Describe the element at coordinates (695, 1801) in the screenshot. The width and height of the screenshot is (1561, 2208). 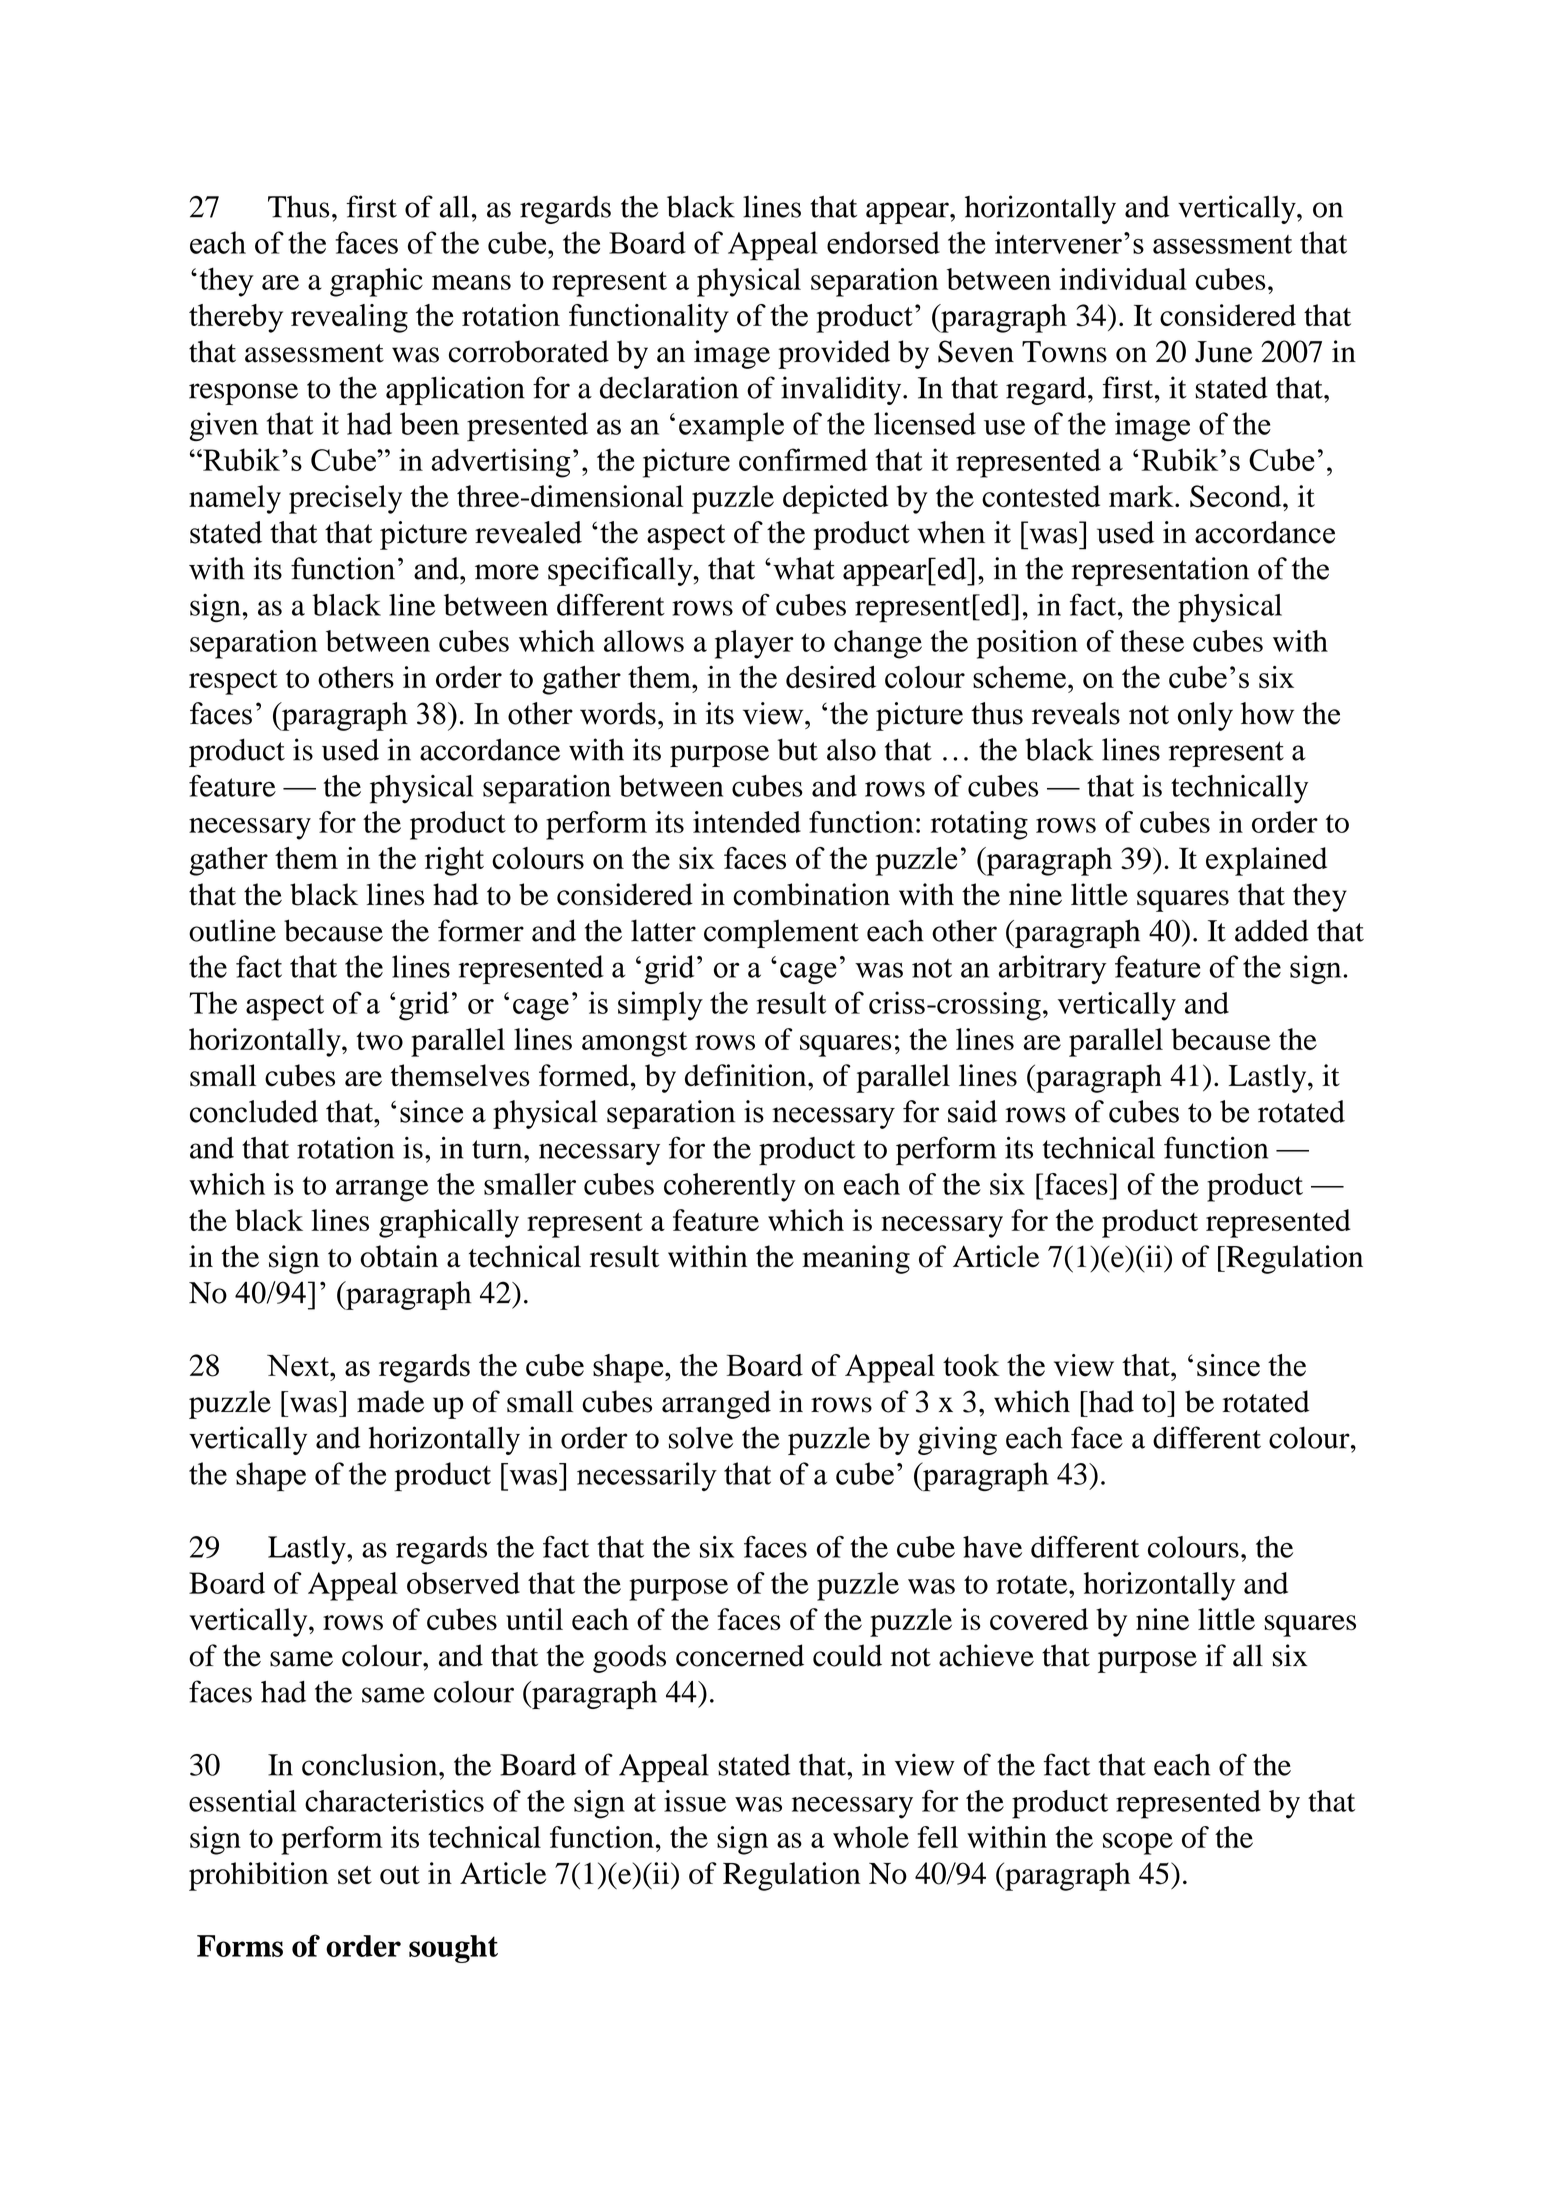
I see `issue` at that location.
